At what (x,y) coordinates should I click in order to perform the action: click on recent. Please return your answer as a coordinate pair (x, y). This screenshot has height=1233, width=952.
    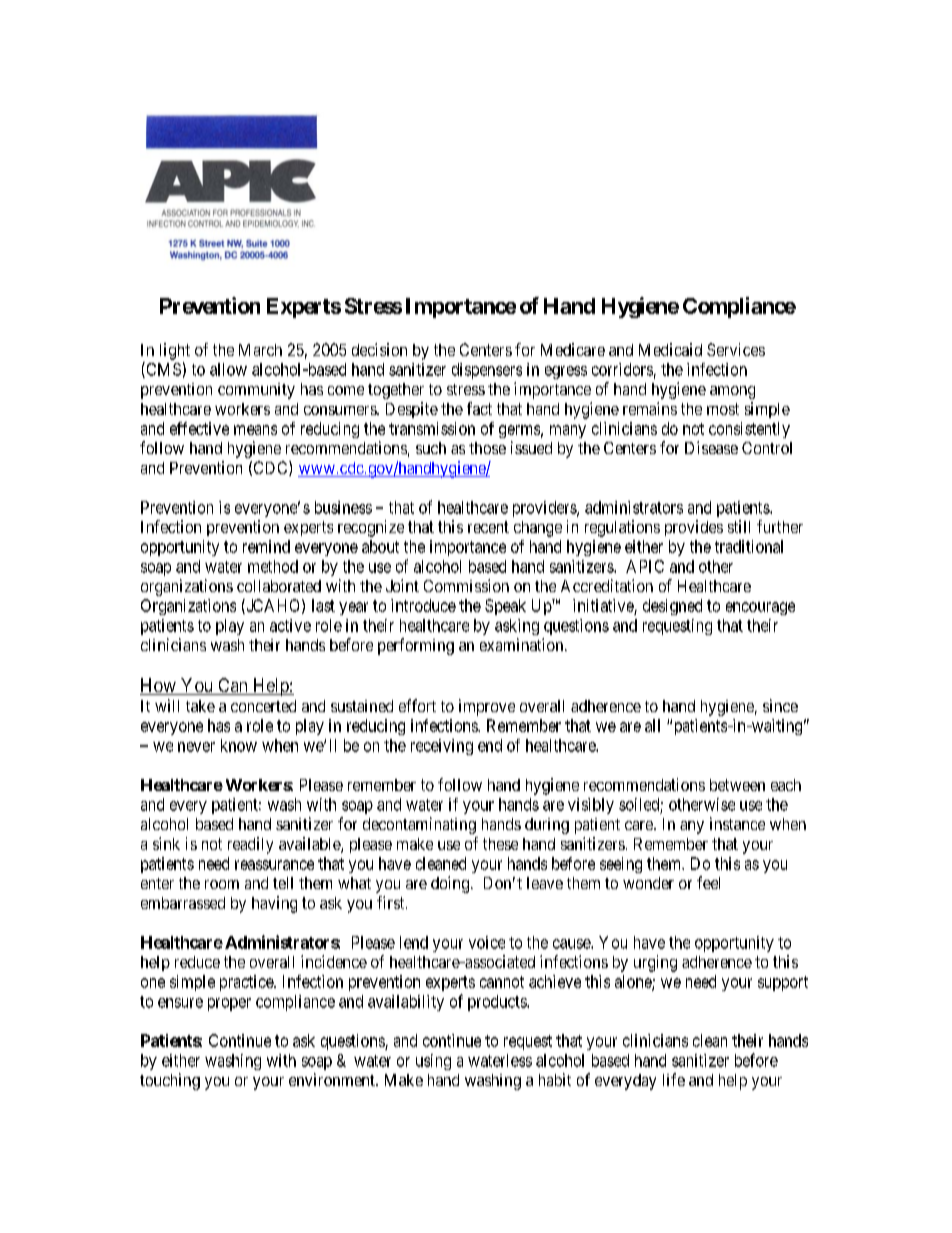
    Looking at the image, I should click on (488, 527).
